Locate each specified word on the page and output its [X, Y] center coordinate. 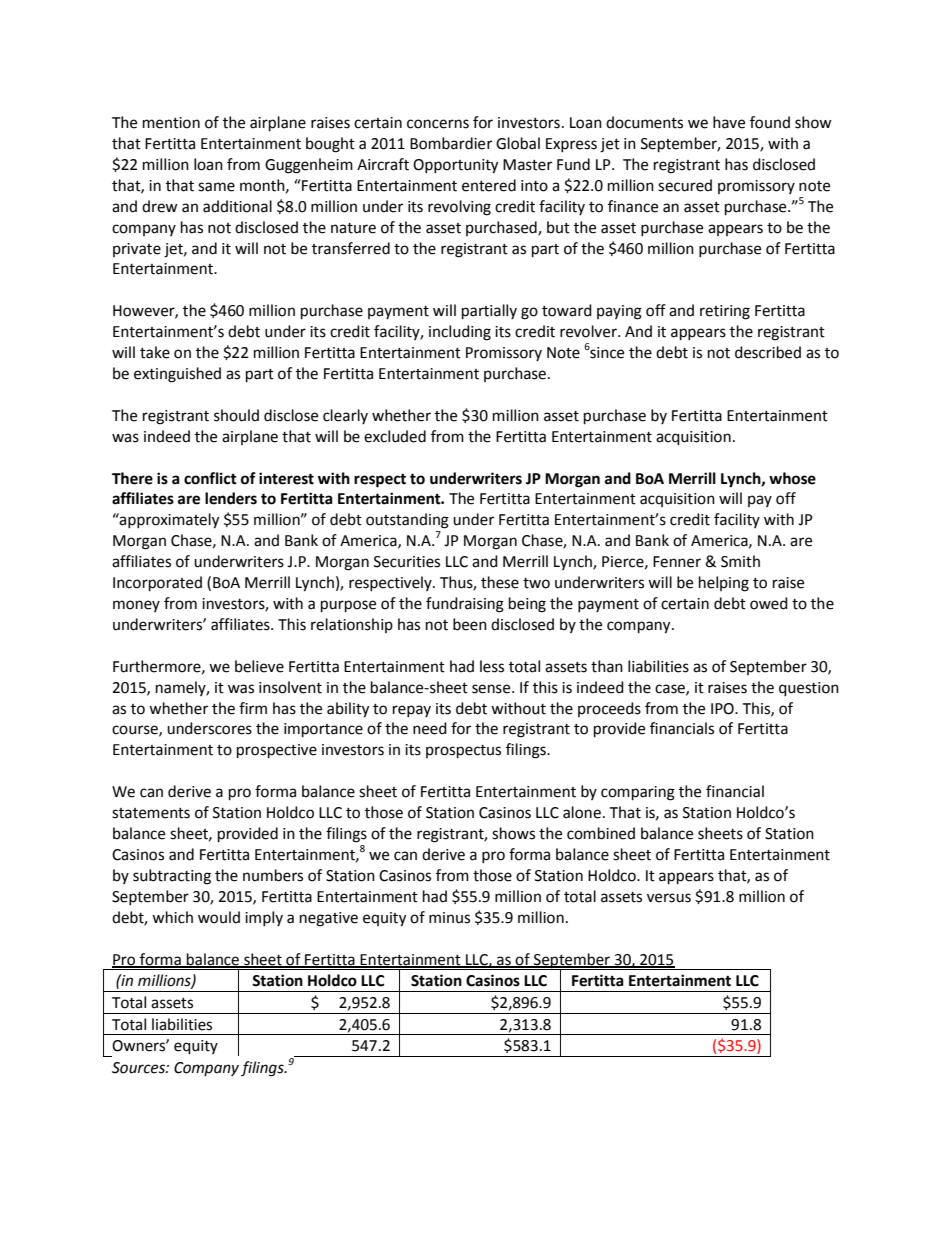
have [729, 122]
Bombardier [451, 143]
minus [449, 918]
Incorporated [157, 584]
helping [724, 584]
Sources [139, 1068]
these [500, 582]
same [216, 187]
